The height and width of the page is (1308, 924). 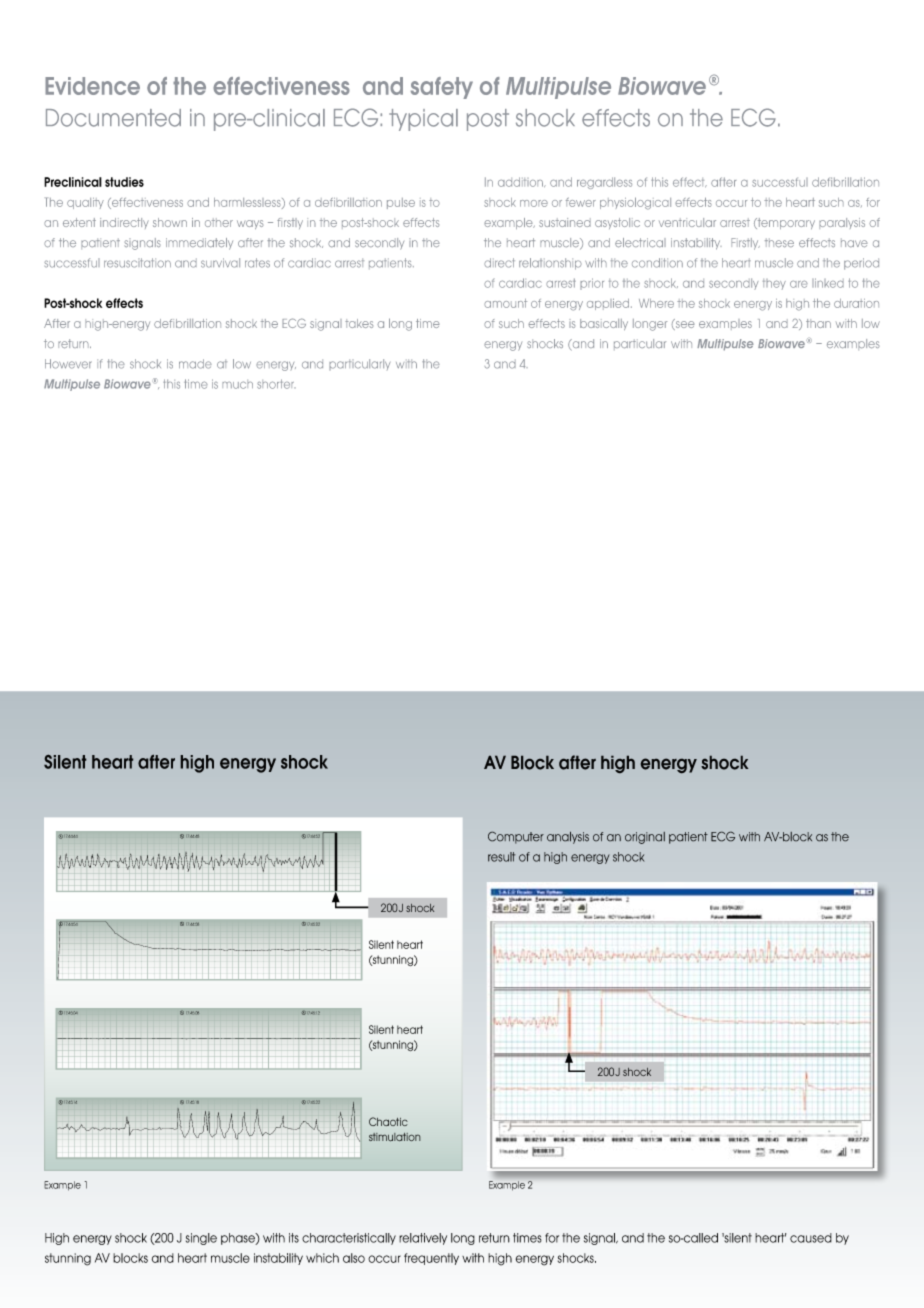 What do you see at coordinates (423, 1239) in the page?
I see `relatively` at bounding box center [423, 1239].
